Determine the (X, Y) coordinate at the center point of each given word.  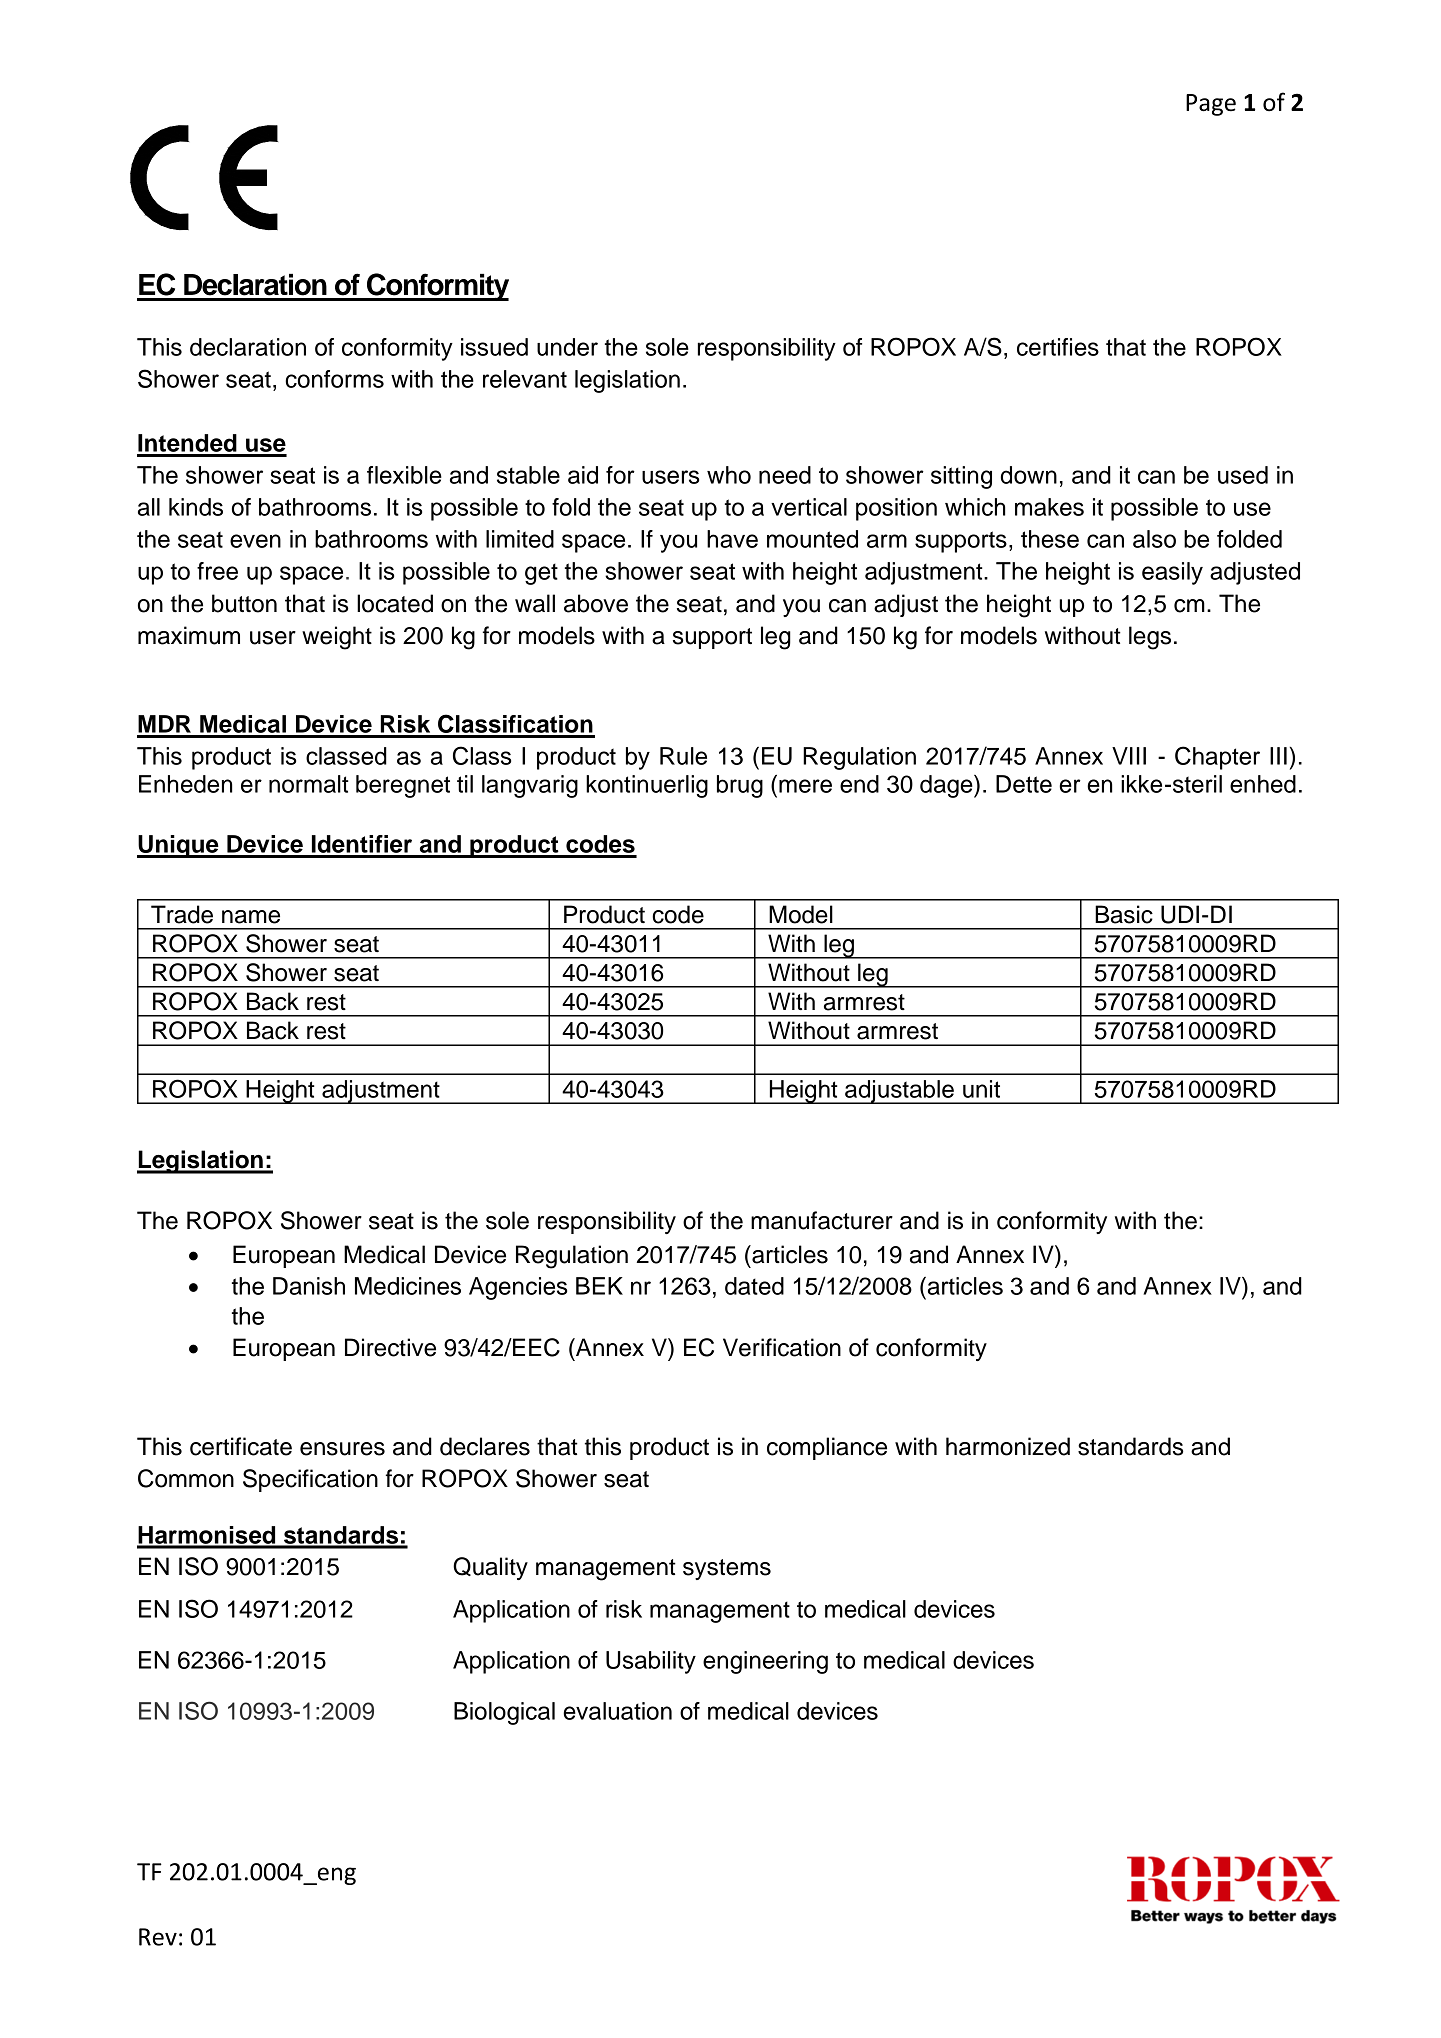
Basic (1124, 914)
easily (1172, 573)
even (255, 541)
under (567, 347)
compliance (827, 1448)
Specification (310, 1480)
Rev (158, 1937)
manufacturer (822, 1220)
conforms (334, 379)
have (732, 539)
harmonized (1008, 1446)
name (251, 917)
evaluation (617, 1711)
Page (1211, 105)
